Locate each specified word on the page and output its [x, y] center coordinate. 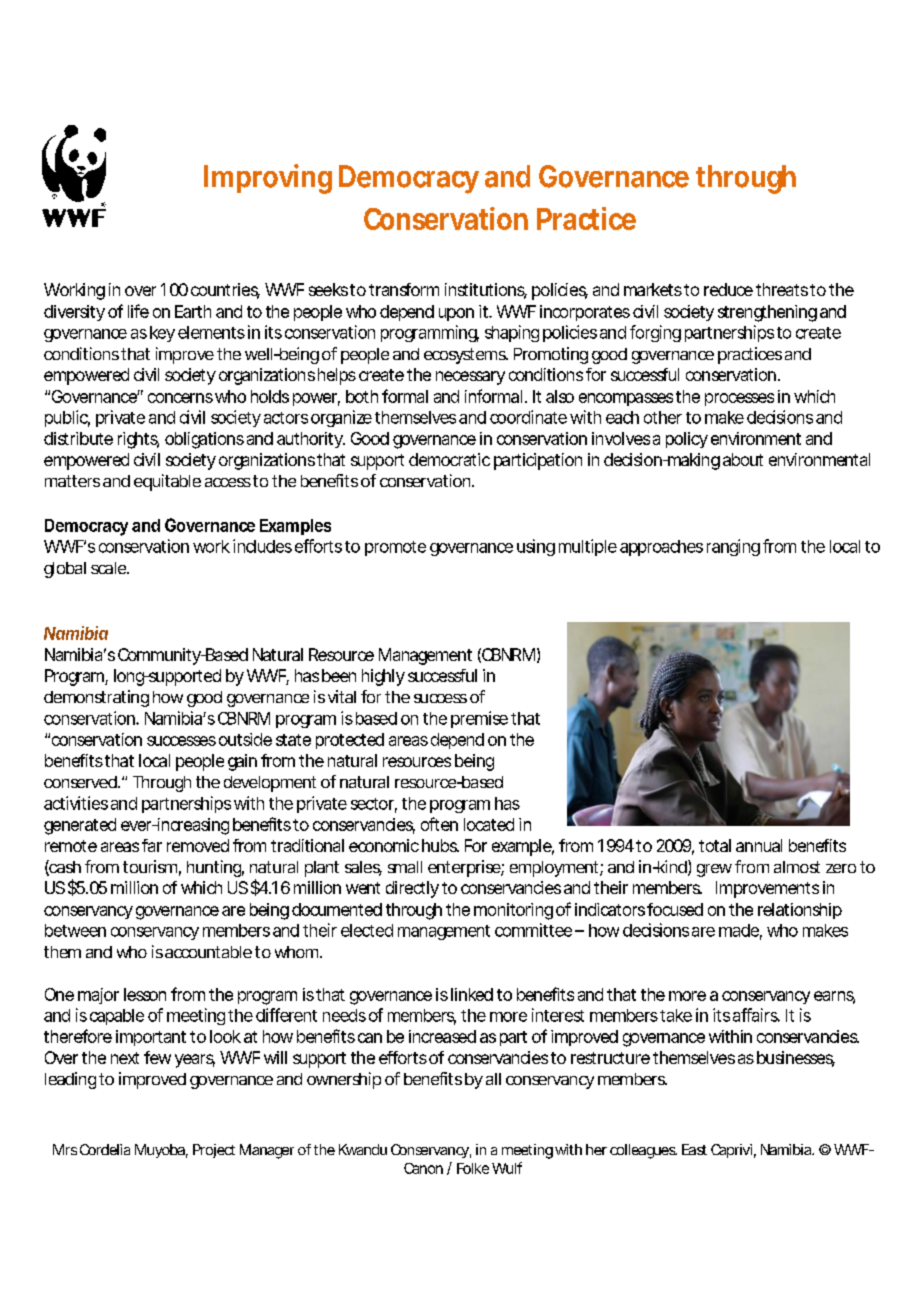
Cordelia [105, 1149]
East [694, 1149]
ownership [344, 1080]
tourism [150, 866]
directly [412, 889]
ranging [733, 547]
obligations [204, 440]
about [743, 459]
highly [383, 677]
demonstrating [96, 698]
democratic [449, 459]
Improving [268, 179]
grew [714, 870]
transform [404, 289]
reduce [728, 289]
